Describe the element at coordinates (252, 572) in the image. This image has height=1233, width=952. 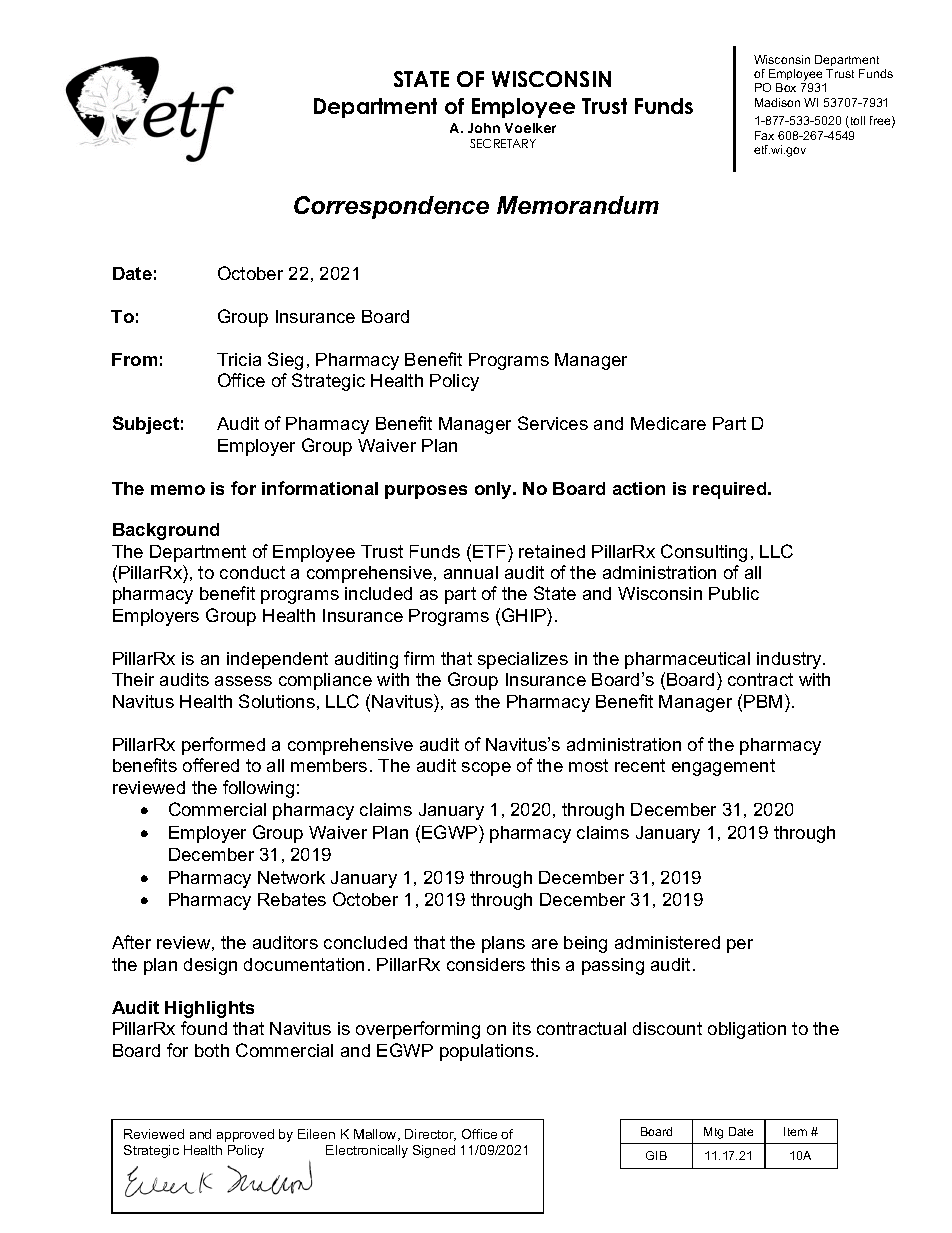
I see `conduct` at that location.
